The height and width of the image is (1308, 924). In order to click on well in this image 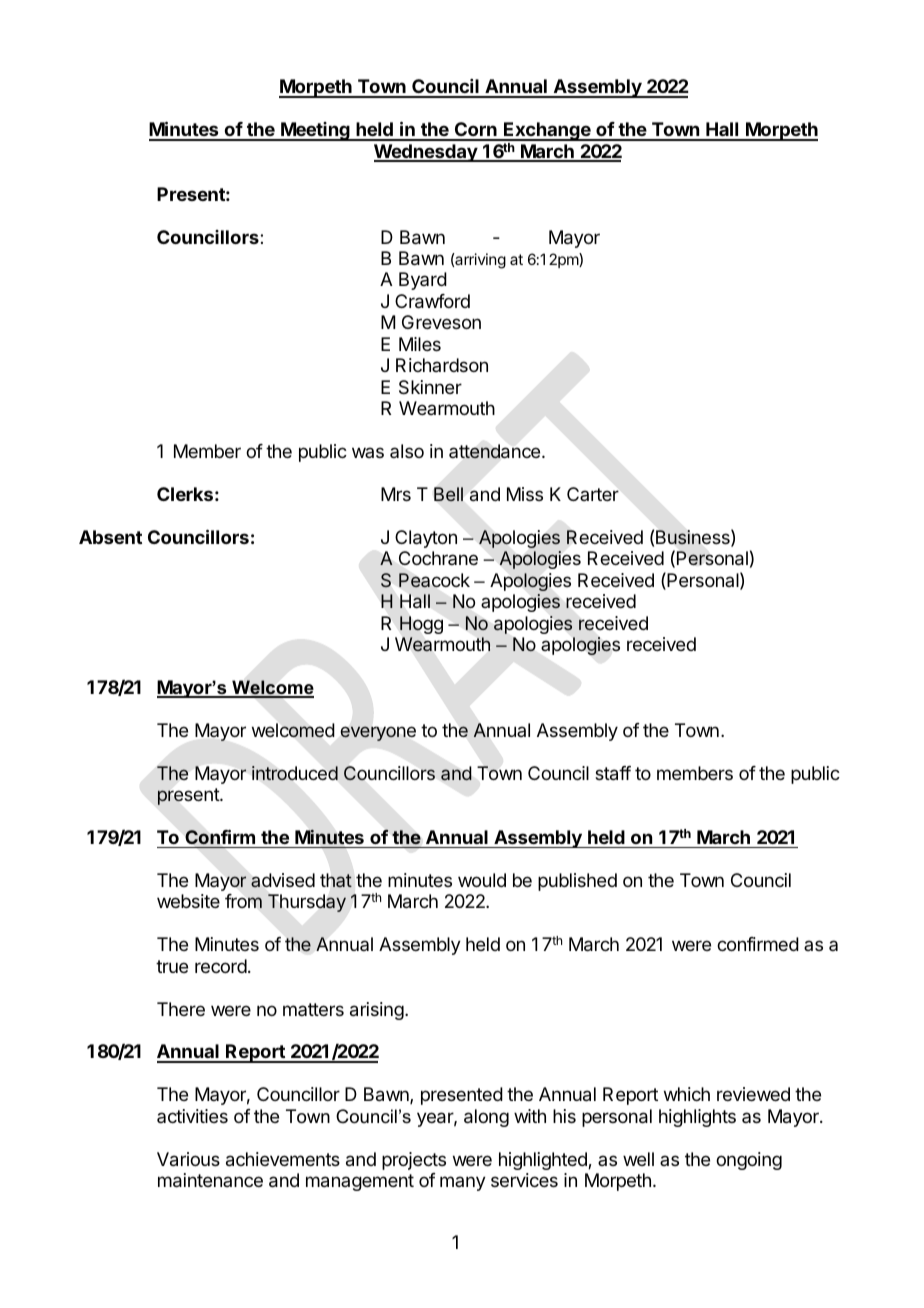, I will do `click(638, 1159)`.
